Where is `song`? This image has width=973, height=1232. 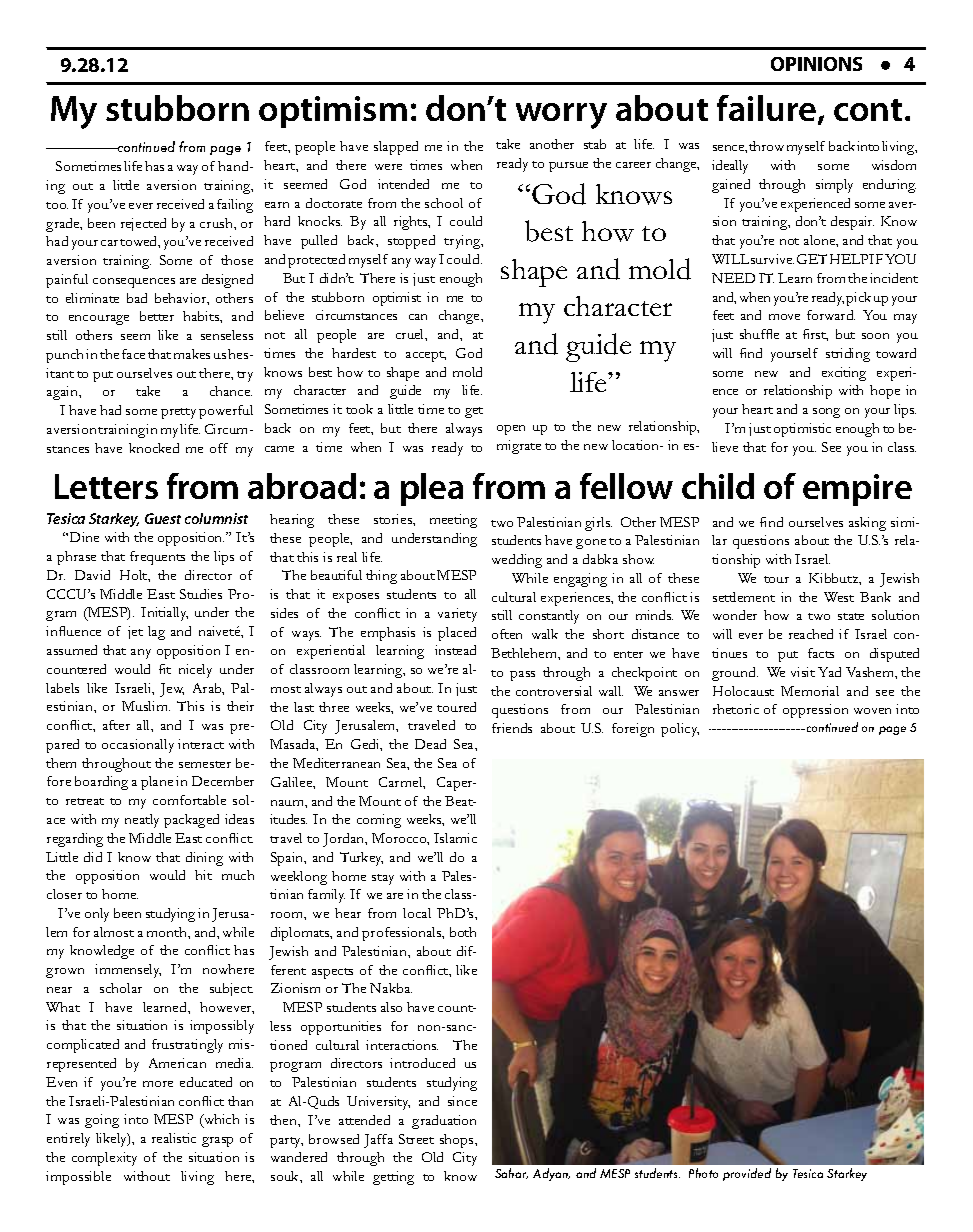 song is located at coordinates (826, 413).
